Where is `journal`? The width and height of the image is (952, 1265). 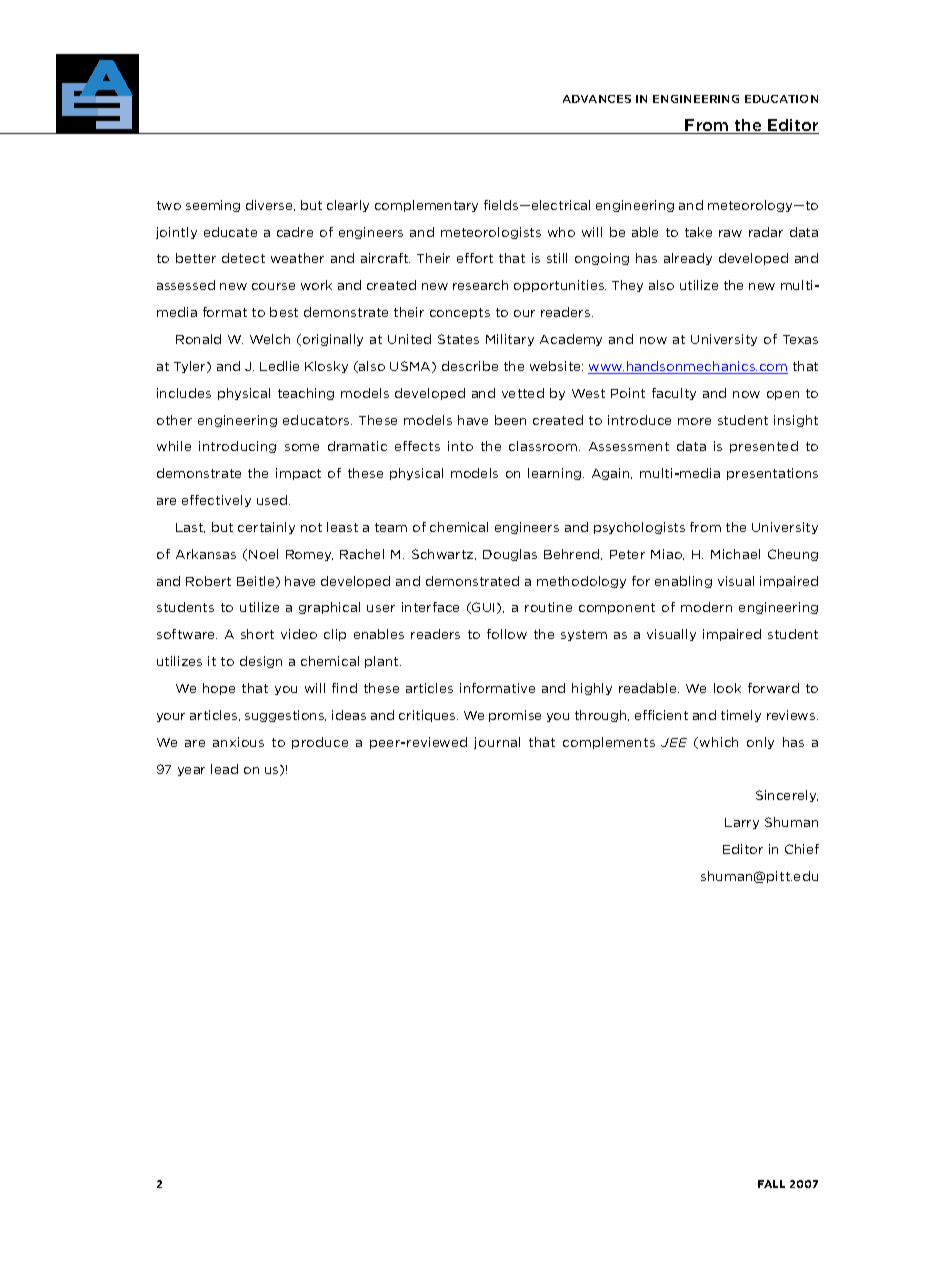 journal is located at coordinates (497, 743).
